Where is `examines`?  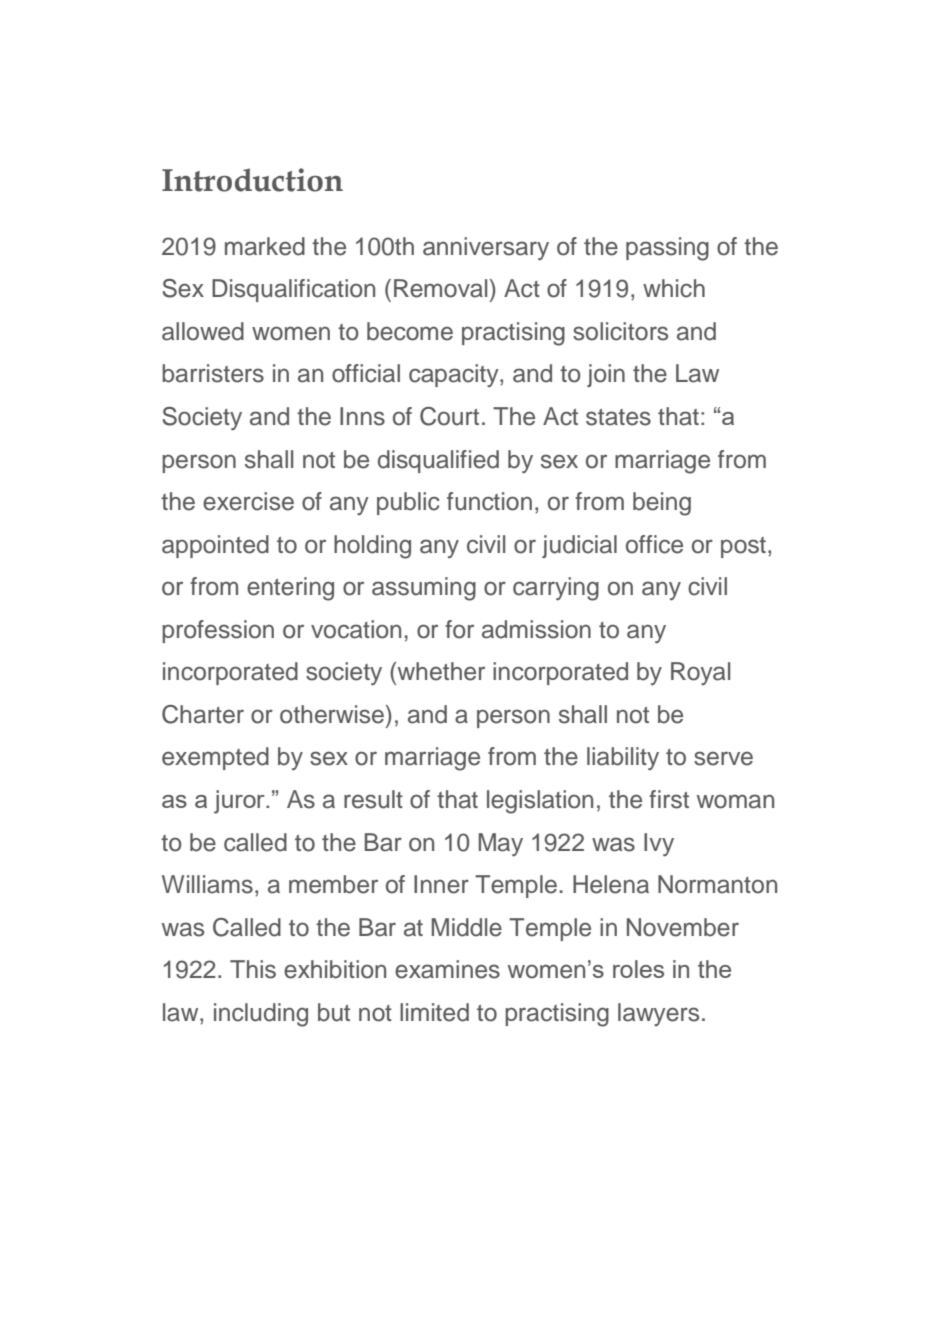 examines is located at coordinates (447, 969).
